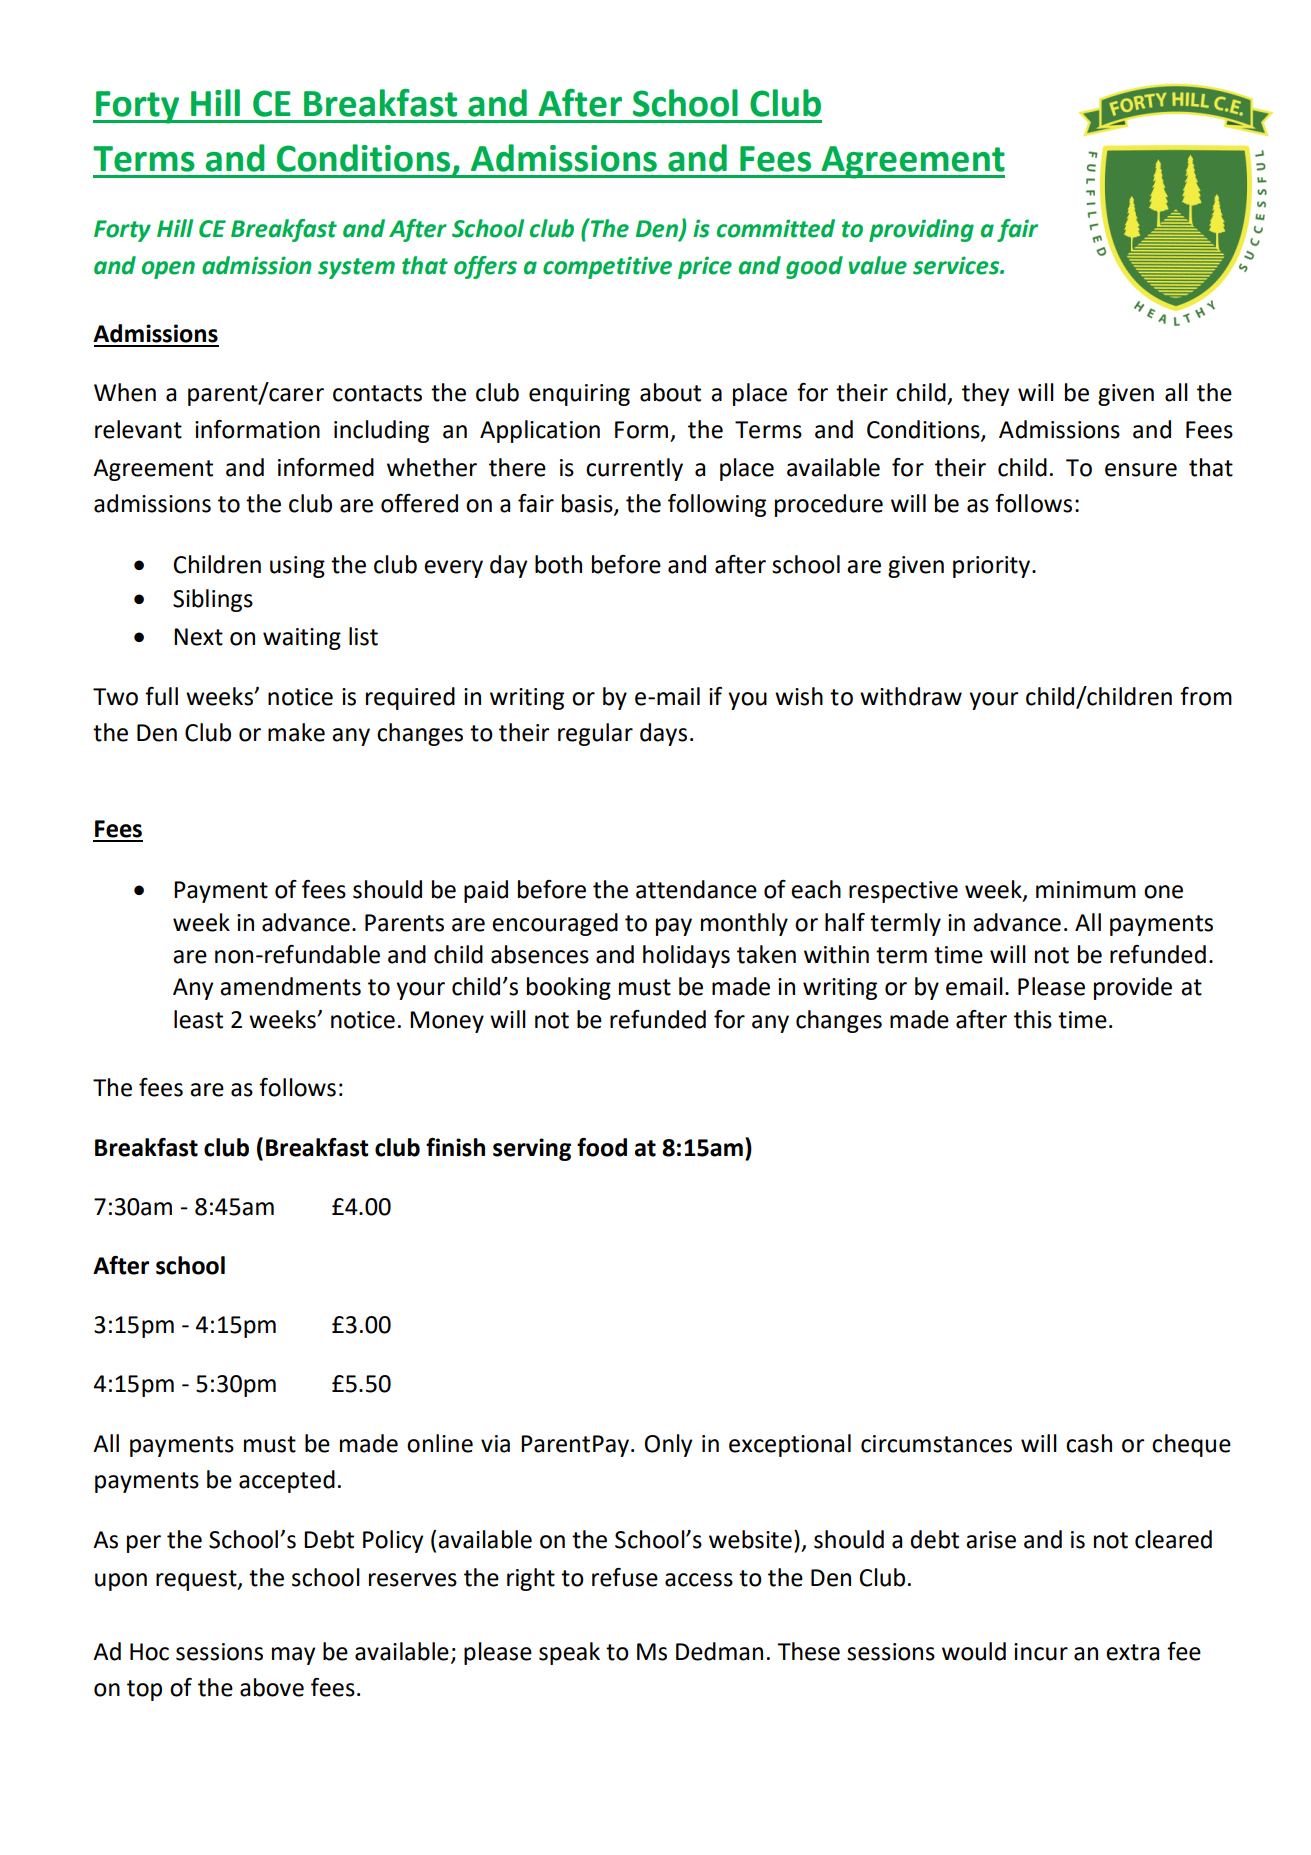  Describe the element at coordinates (569, 1653) in the screenshot. I see `speak` at that location.
